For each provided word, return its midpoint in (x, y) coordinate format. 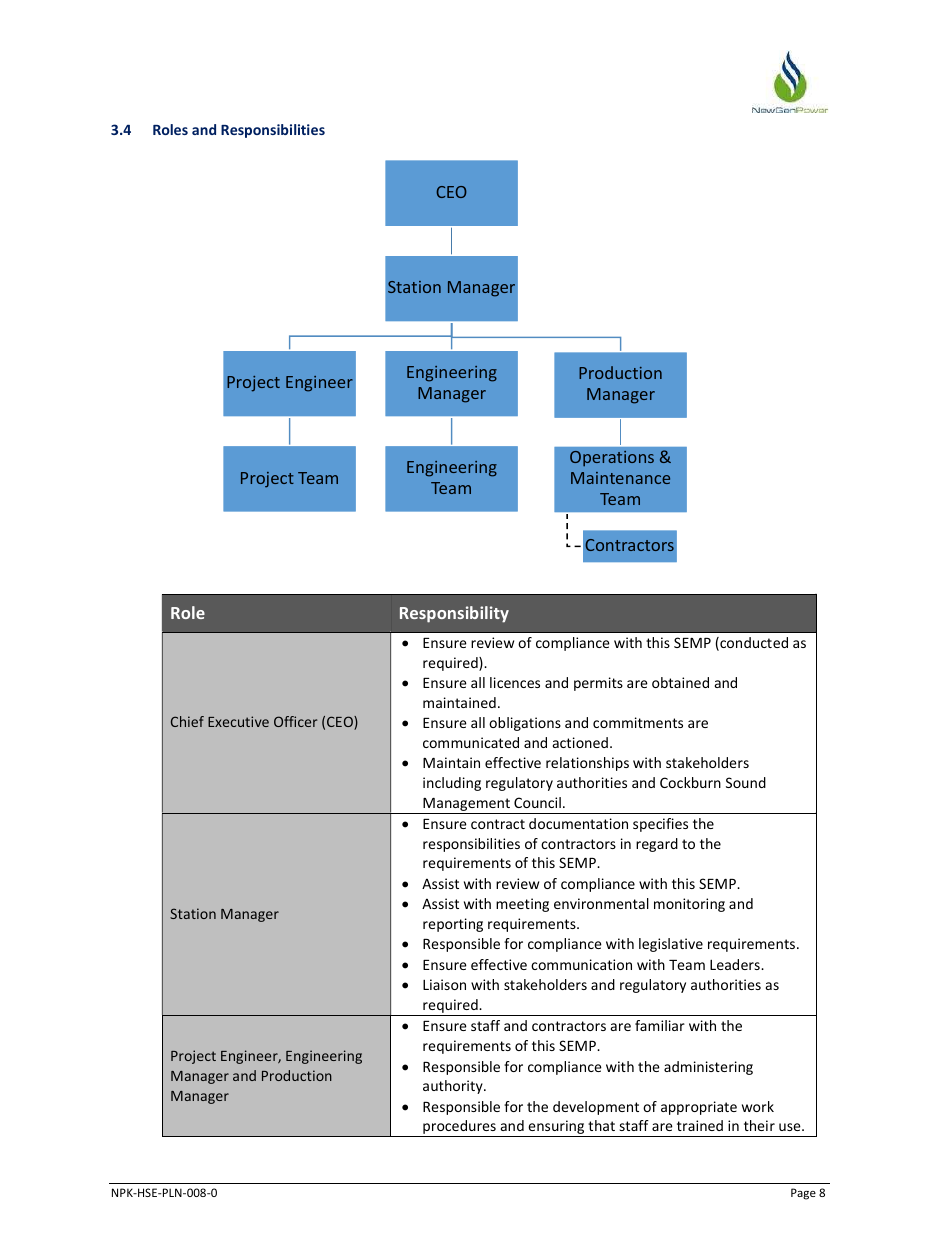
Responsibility (454, 614)
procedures (459, 1128)
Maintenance (620, 478)
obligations (525, 724)
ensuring (556, 1128)
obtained (680, 682)
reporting (453, 925)
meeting (522, 905)
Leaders (736, 964)
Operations (612, 459)
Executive (238, 721)
